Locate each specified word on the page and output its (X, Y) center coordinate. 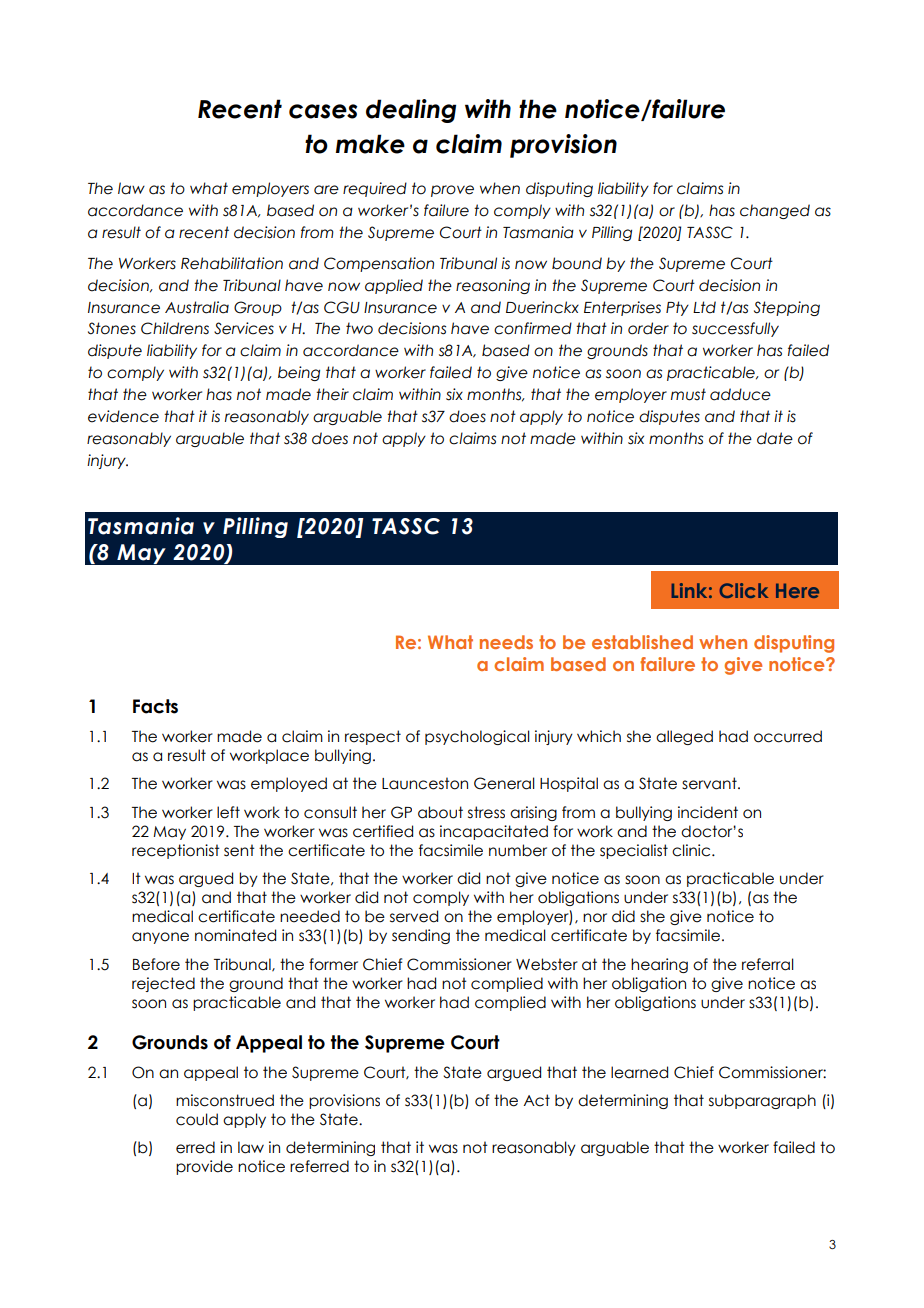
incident (708, 812)
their (332, 394)
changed (775, 211)
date (775, 438)
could (197, 1119)
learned (639, 1072)
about (440, 812)
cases (323, 111)
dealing (411, 111)
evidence (123, 416)
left (228, 812)
